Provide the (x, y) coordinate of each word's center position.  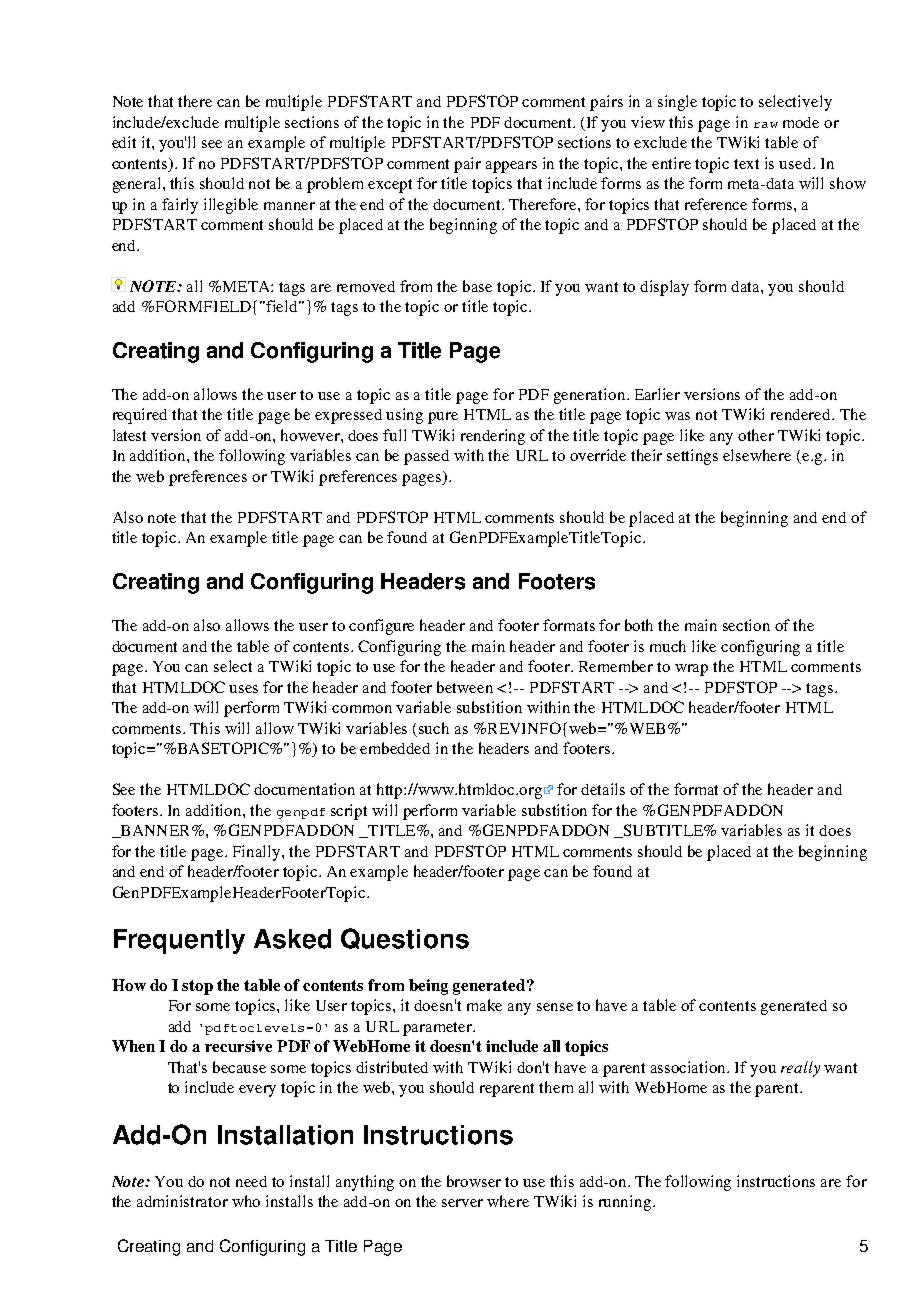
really (800, 1069)
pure (443, 418)
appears (511, 167)
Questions (405, 938)
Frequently (179, 941)
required (140, 416)
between (465, 687)
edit (124, 142)
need (251, 1181)
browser (474, 1181)
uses (243, 689)
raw (766, 125)
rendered (802, 414)
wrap (691, 670)
